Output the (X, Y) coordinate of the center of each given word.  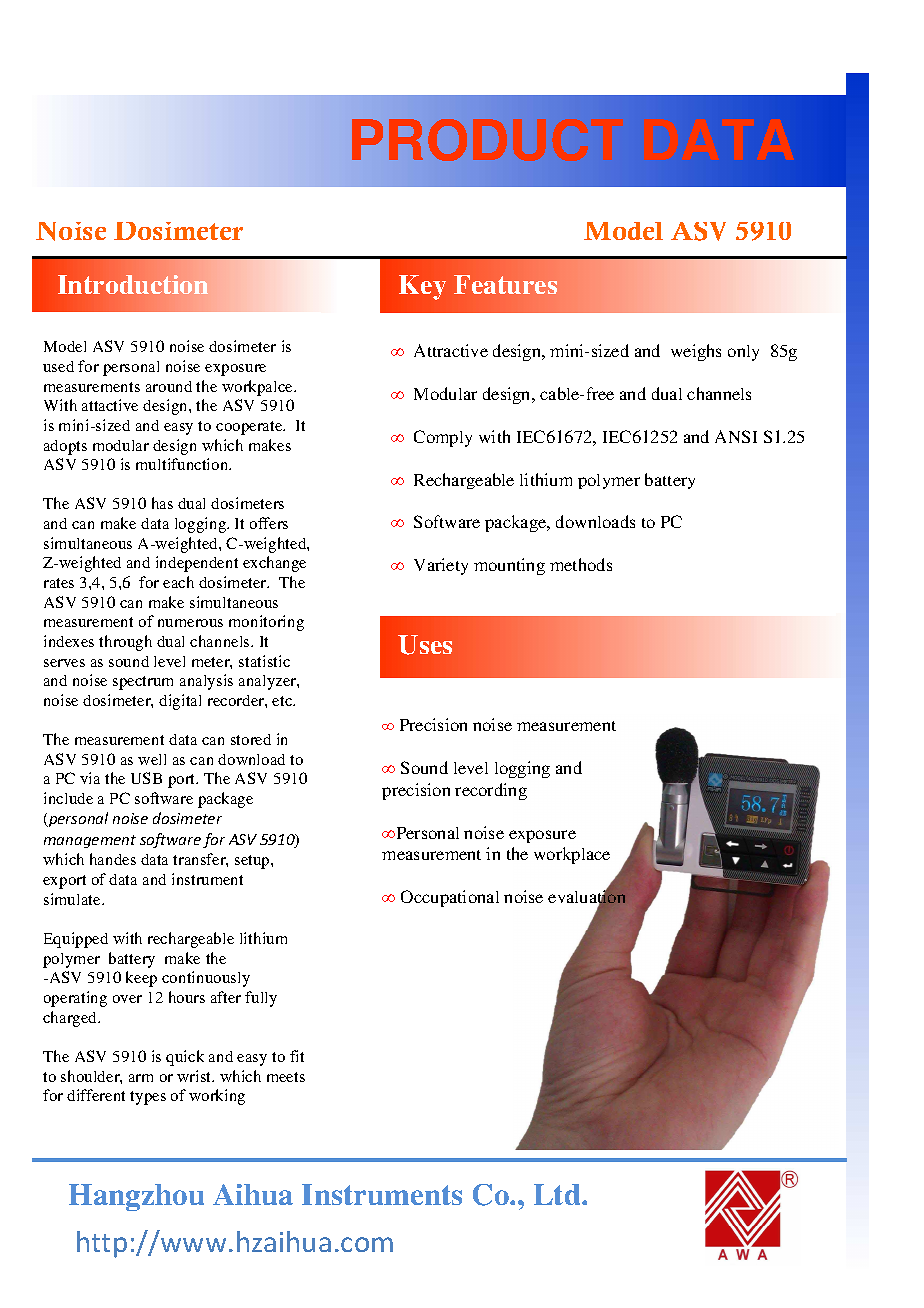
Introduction (133, 284)
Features (505, 284)
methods (581, 564)
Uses (425, 645)
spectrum (143, 683)
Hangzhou (136, 1197)
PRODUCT (487, 140)
